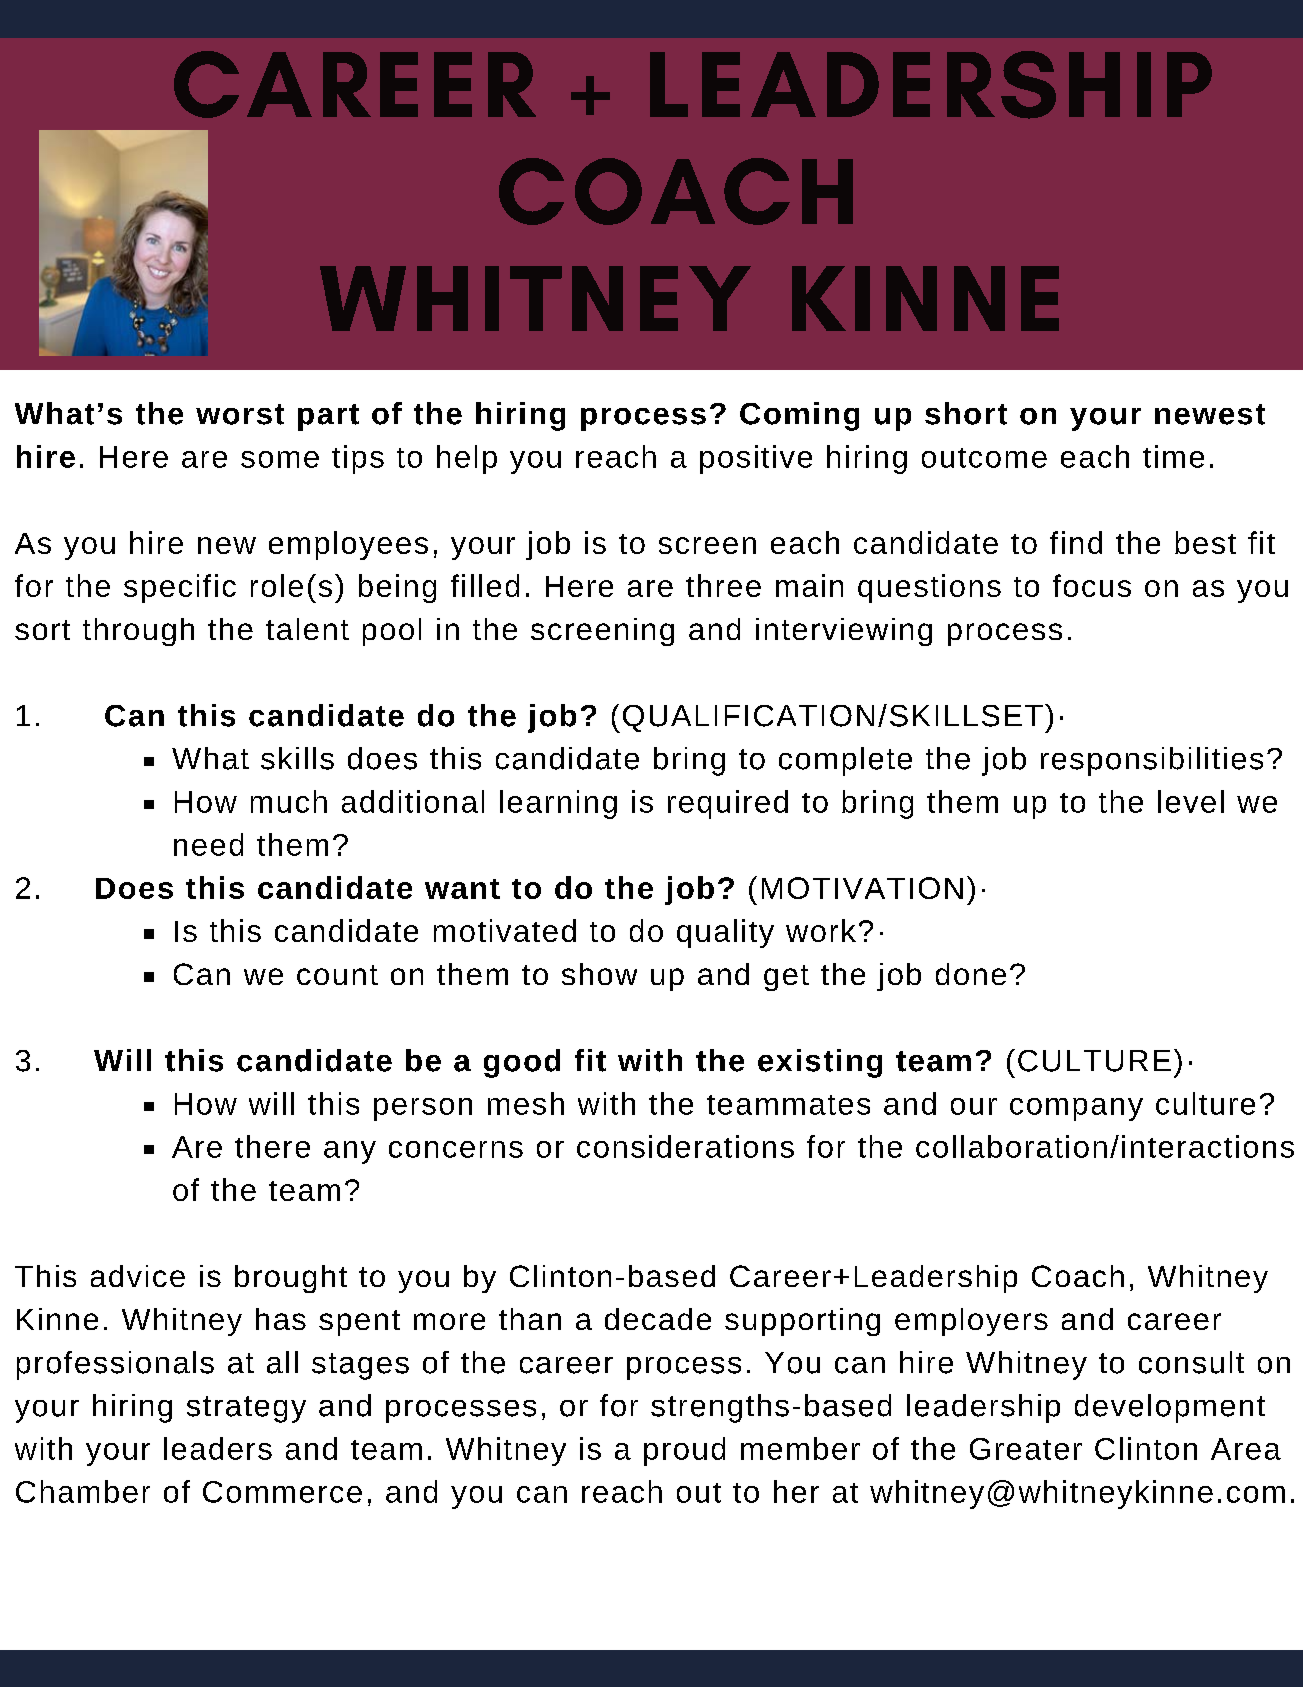 Image resolution: width=1303 pixels, height=1687 pixels. I want to click on worst, so click(240, 414).
